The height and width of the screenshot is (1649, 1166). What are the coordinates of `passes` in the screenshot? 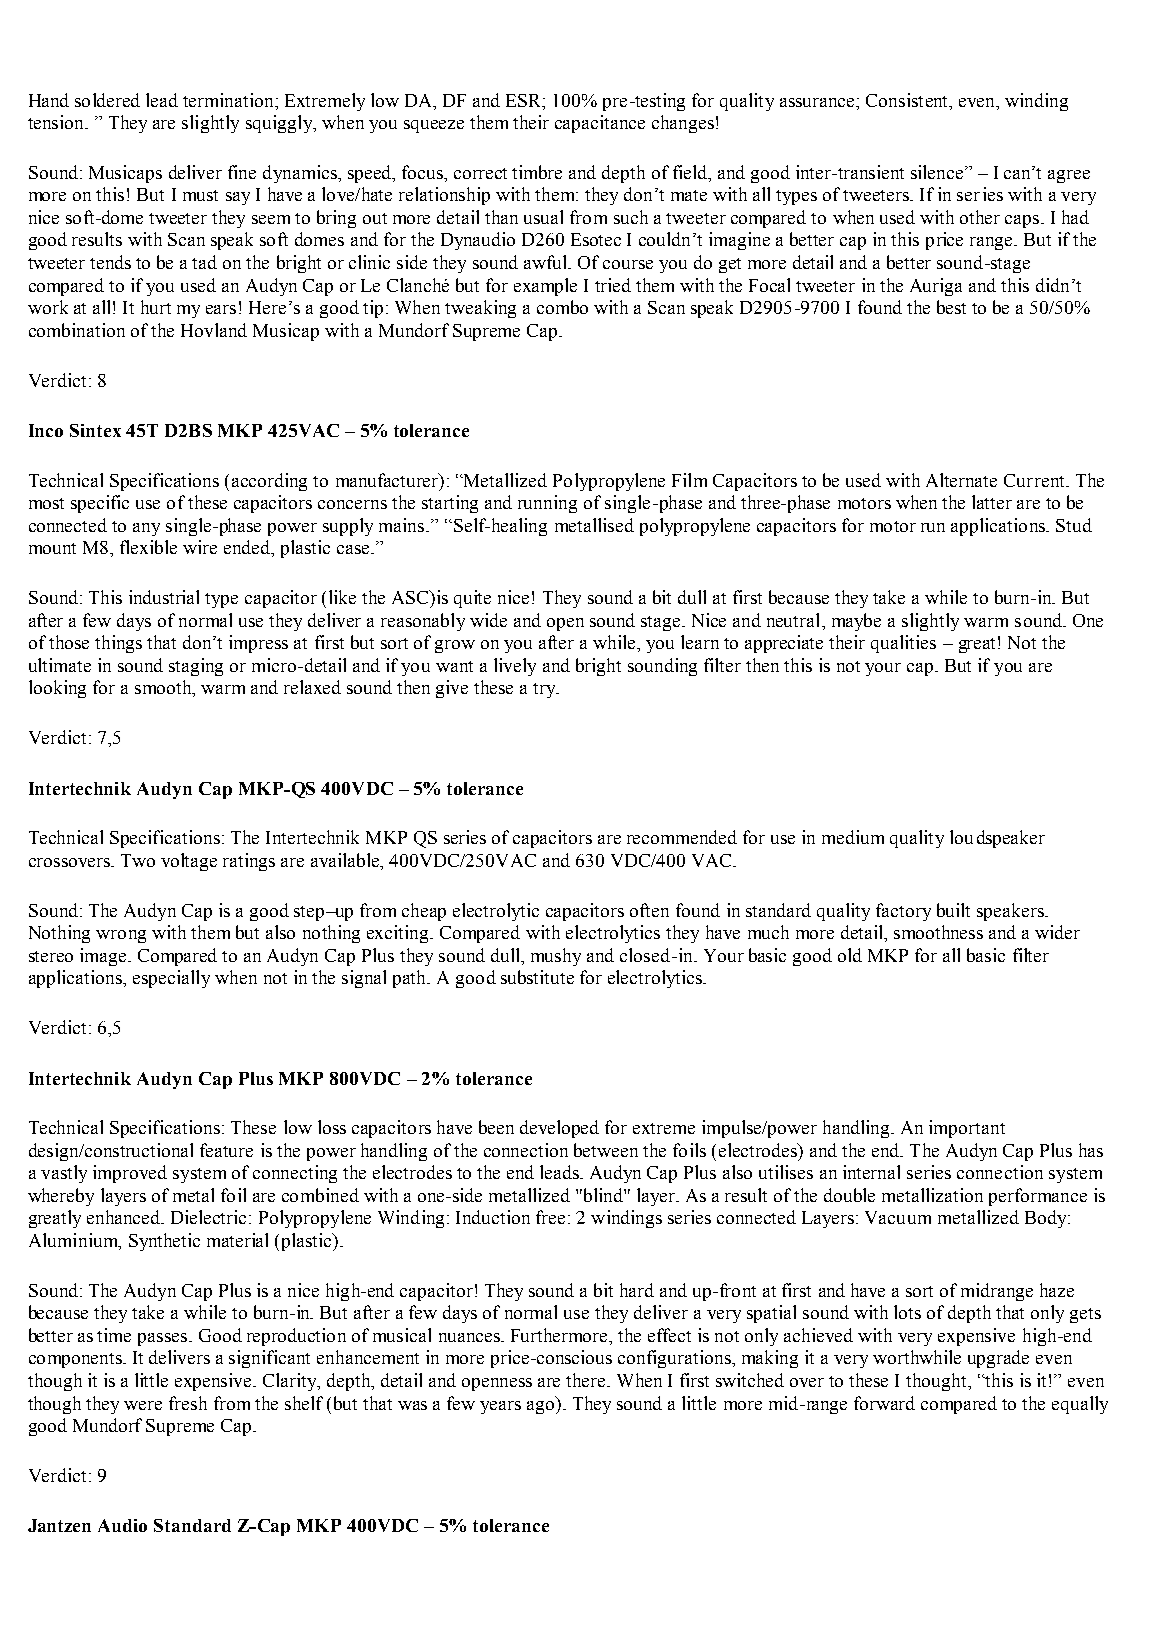 It's located at (164, 1339).
